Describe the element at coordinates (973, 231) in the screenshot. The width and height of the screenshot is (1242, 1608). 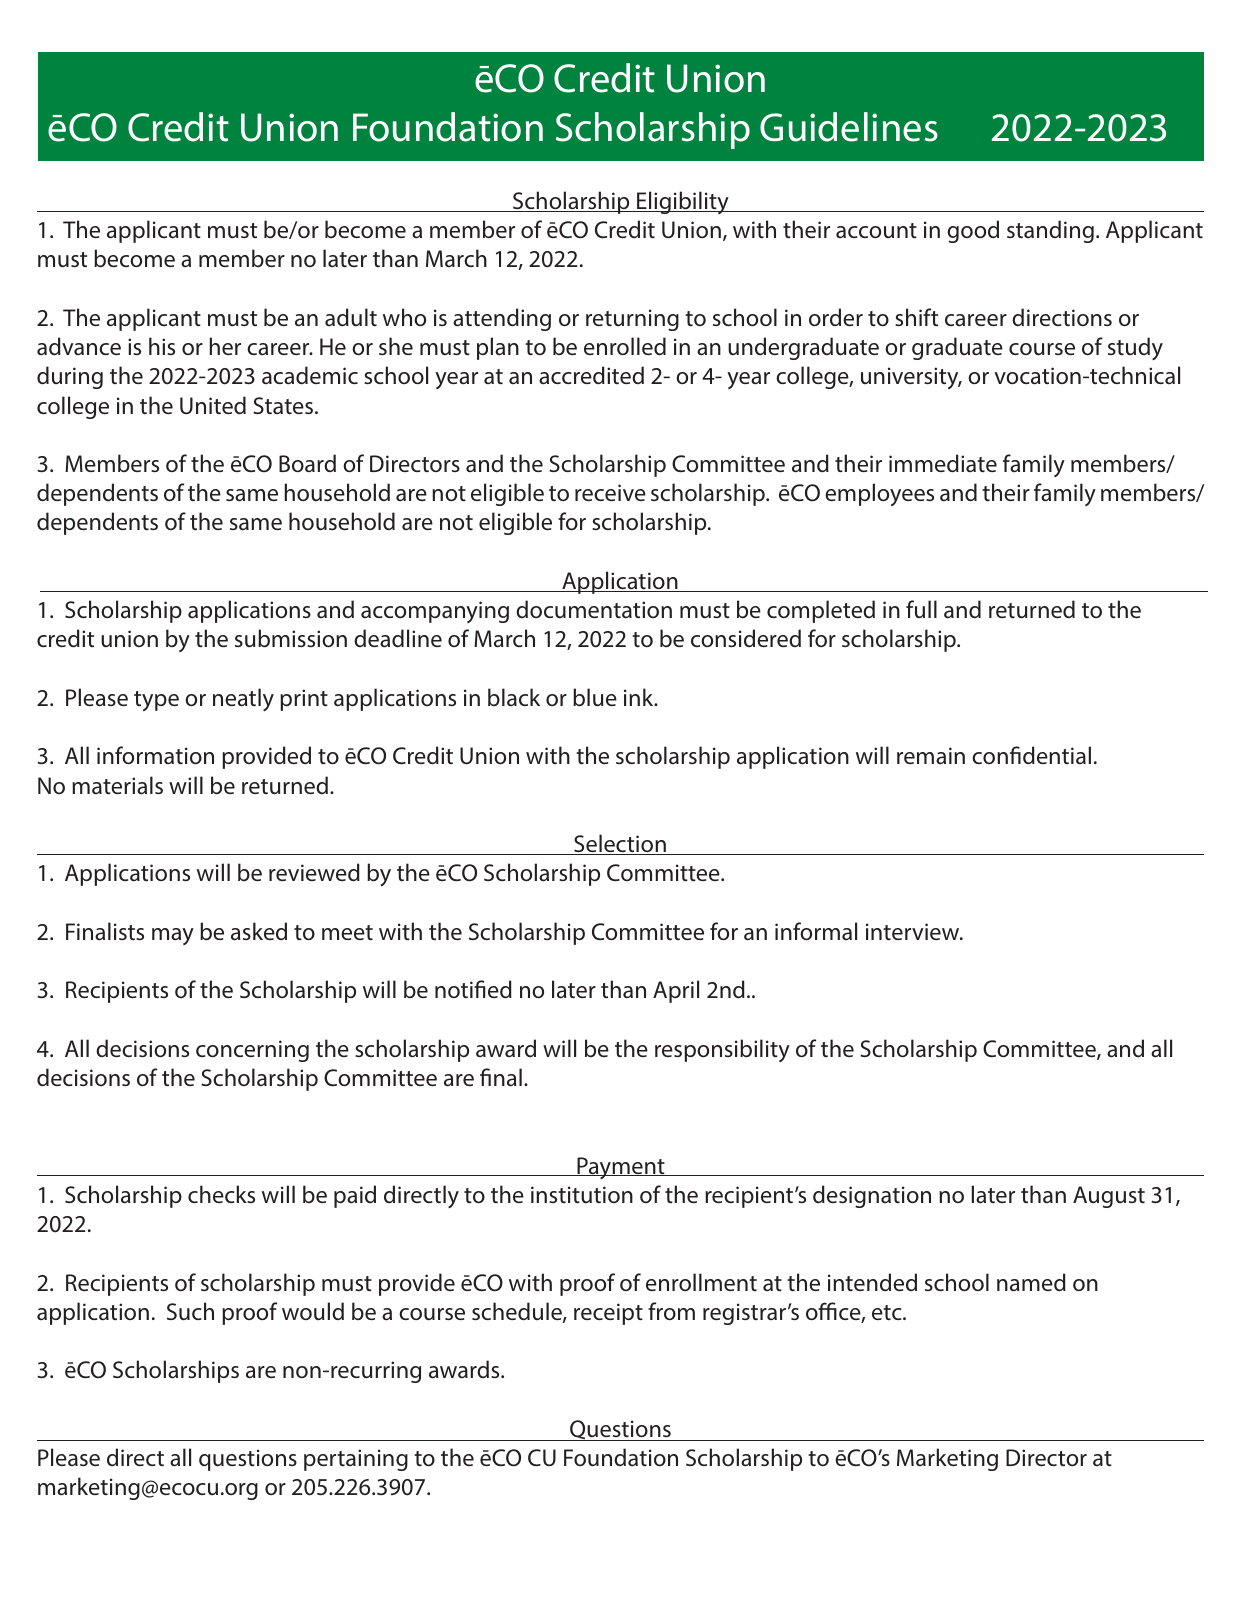
I see `good` at that location.
